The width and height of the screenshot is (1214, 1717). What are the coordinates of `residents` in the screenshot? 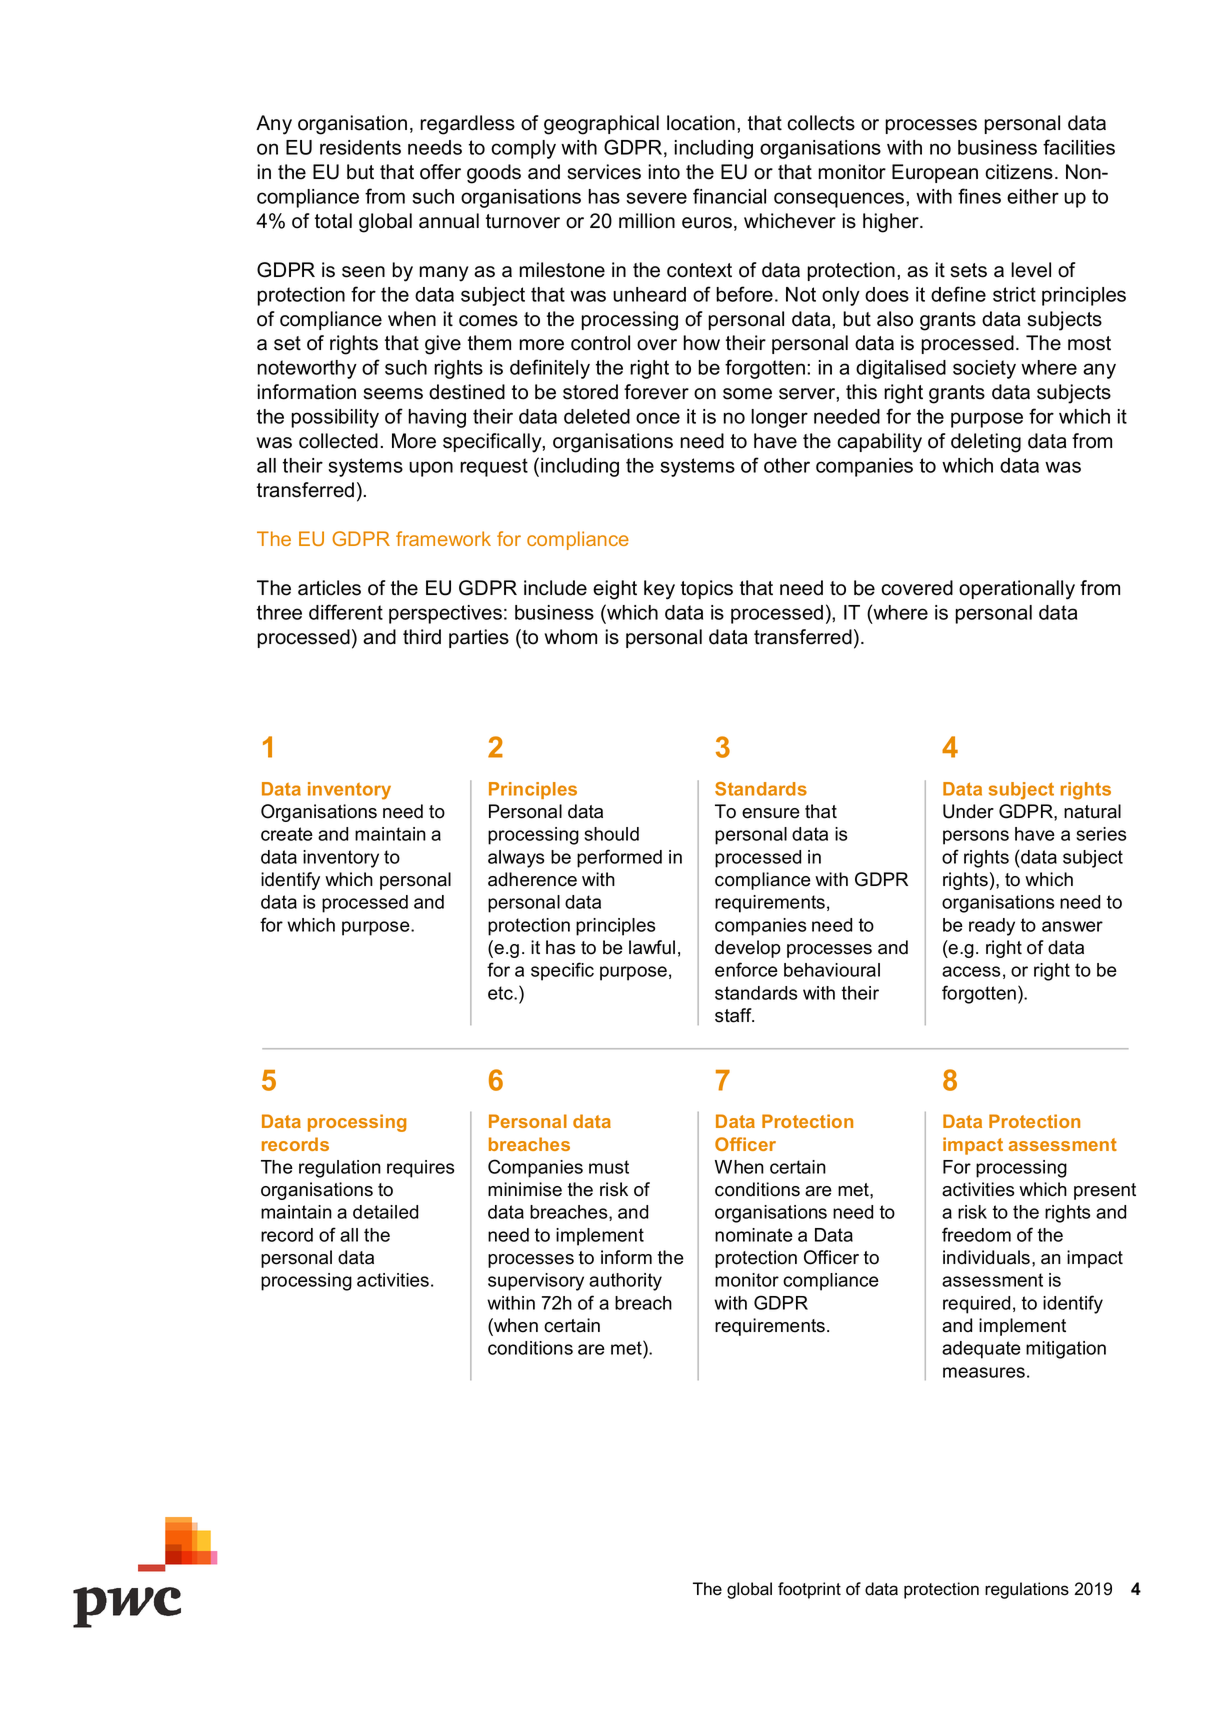 It's located at (360, 147).
